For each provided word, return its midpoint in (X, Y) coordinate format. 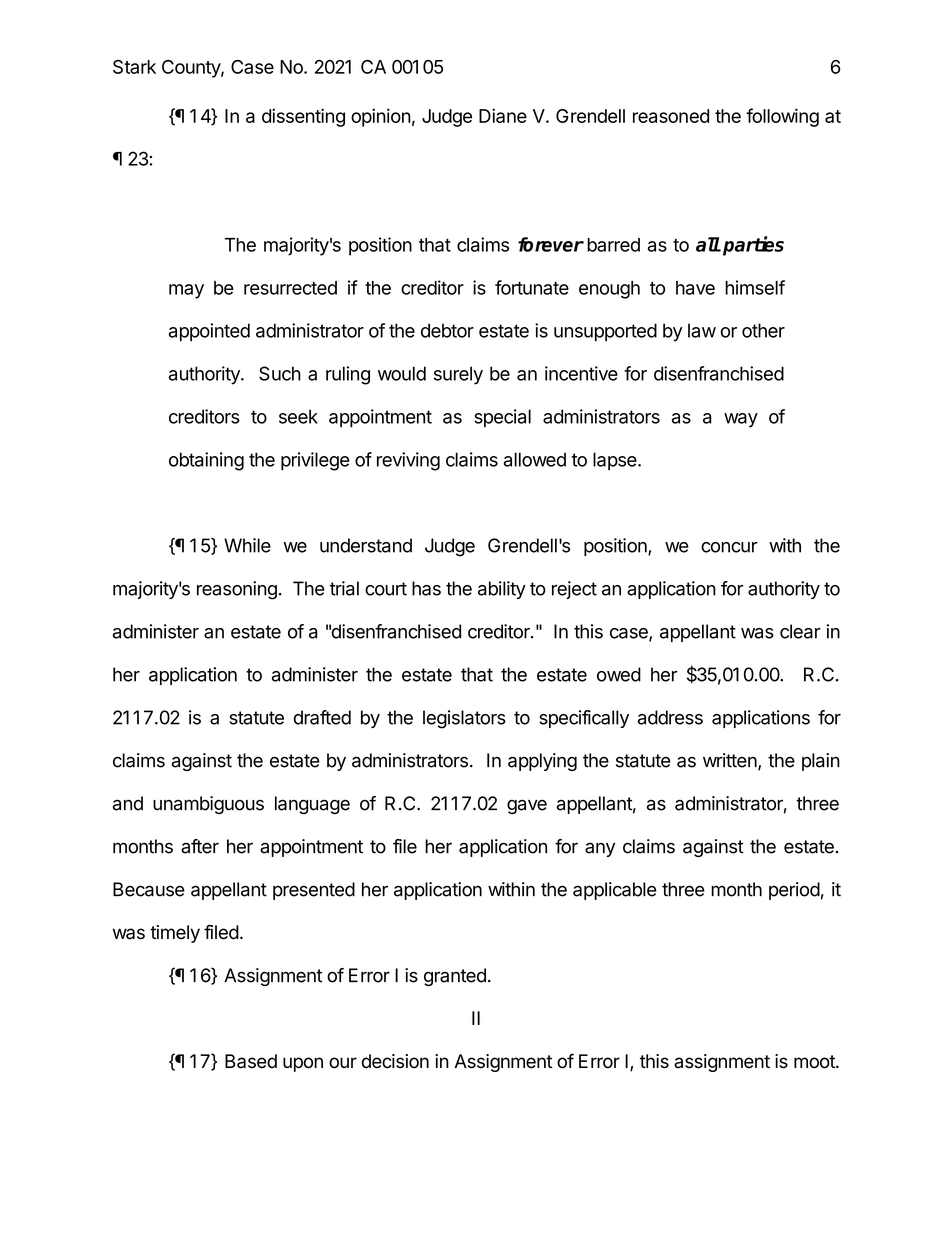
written (730, 760)
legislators (464, 719)
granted (455, 977)
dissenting (303, 117)
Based (251, 1061)
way (741, 420)
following (782, 117)
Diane (503, 115)
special (502, 418)
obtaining (206, 461)
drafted (322, 717)
